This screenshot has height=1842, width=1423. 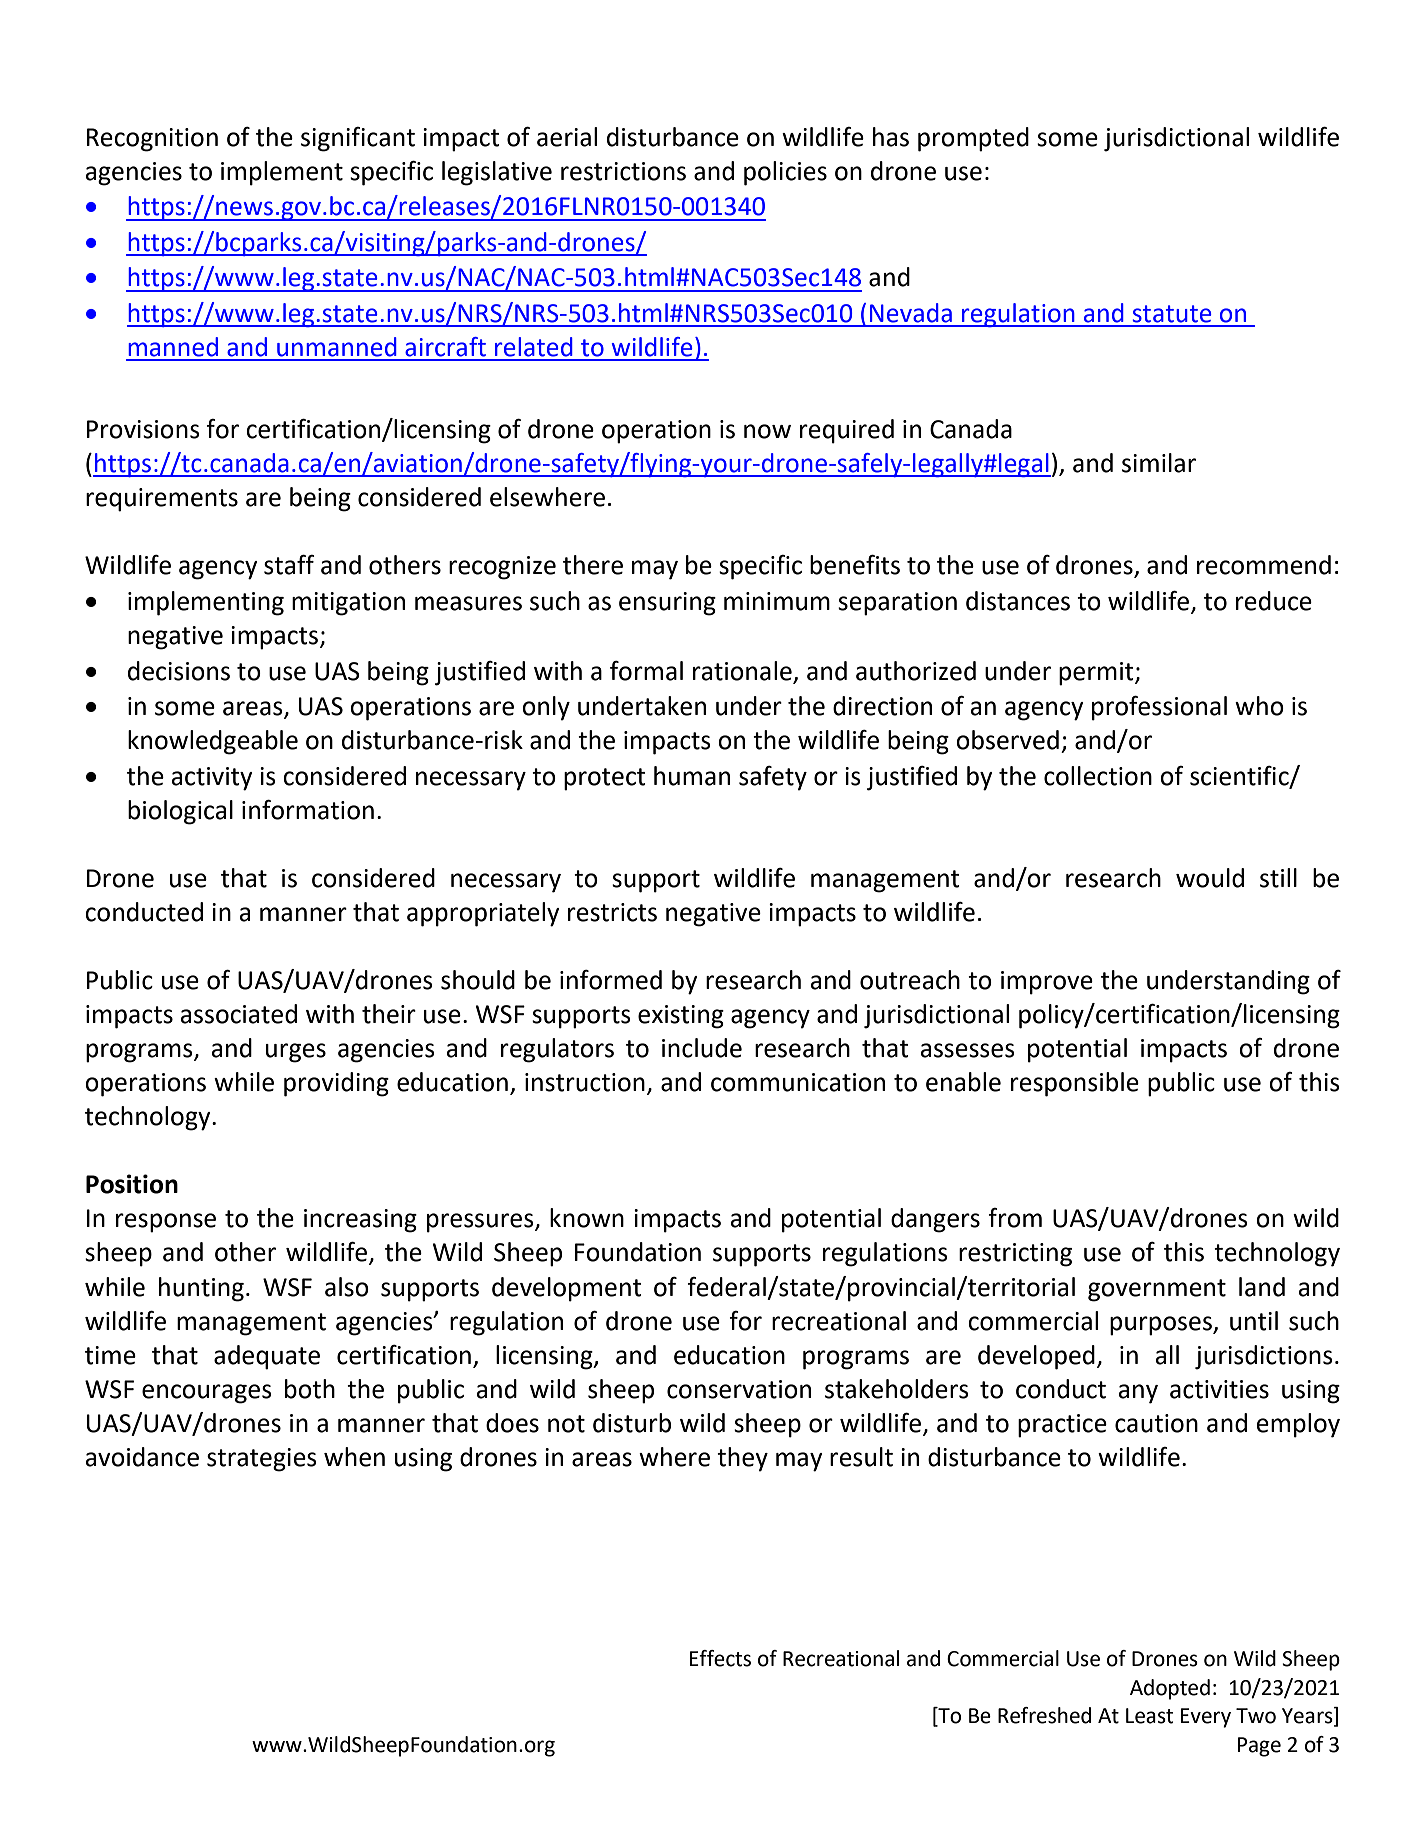 I want to click on strategies, so click(x=262, y=1460).
